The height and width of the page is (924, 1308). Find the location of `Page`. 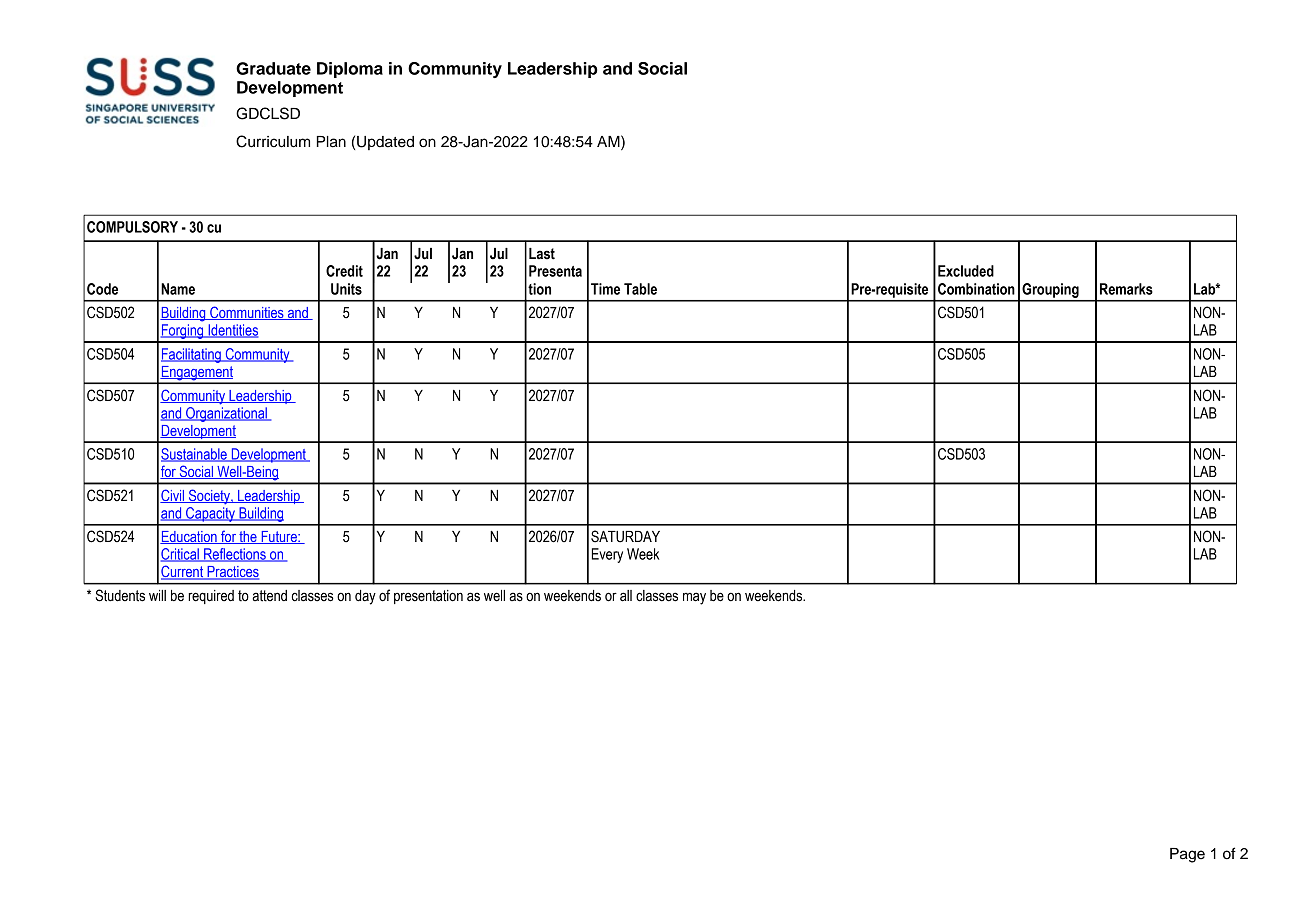

Page is located at coordinates (1187, 855).
